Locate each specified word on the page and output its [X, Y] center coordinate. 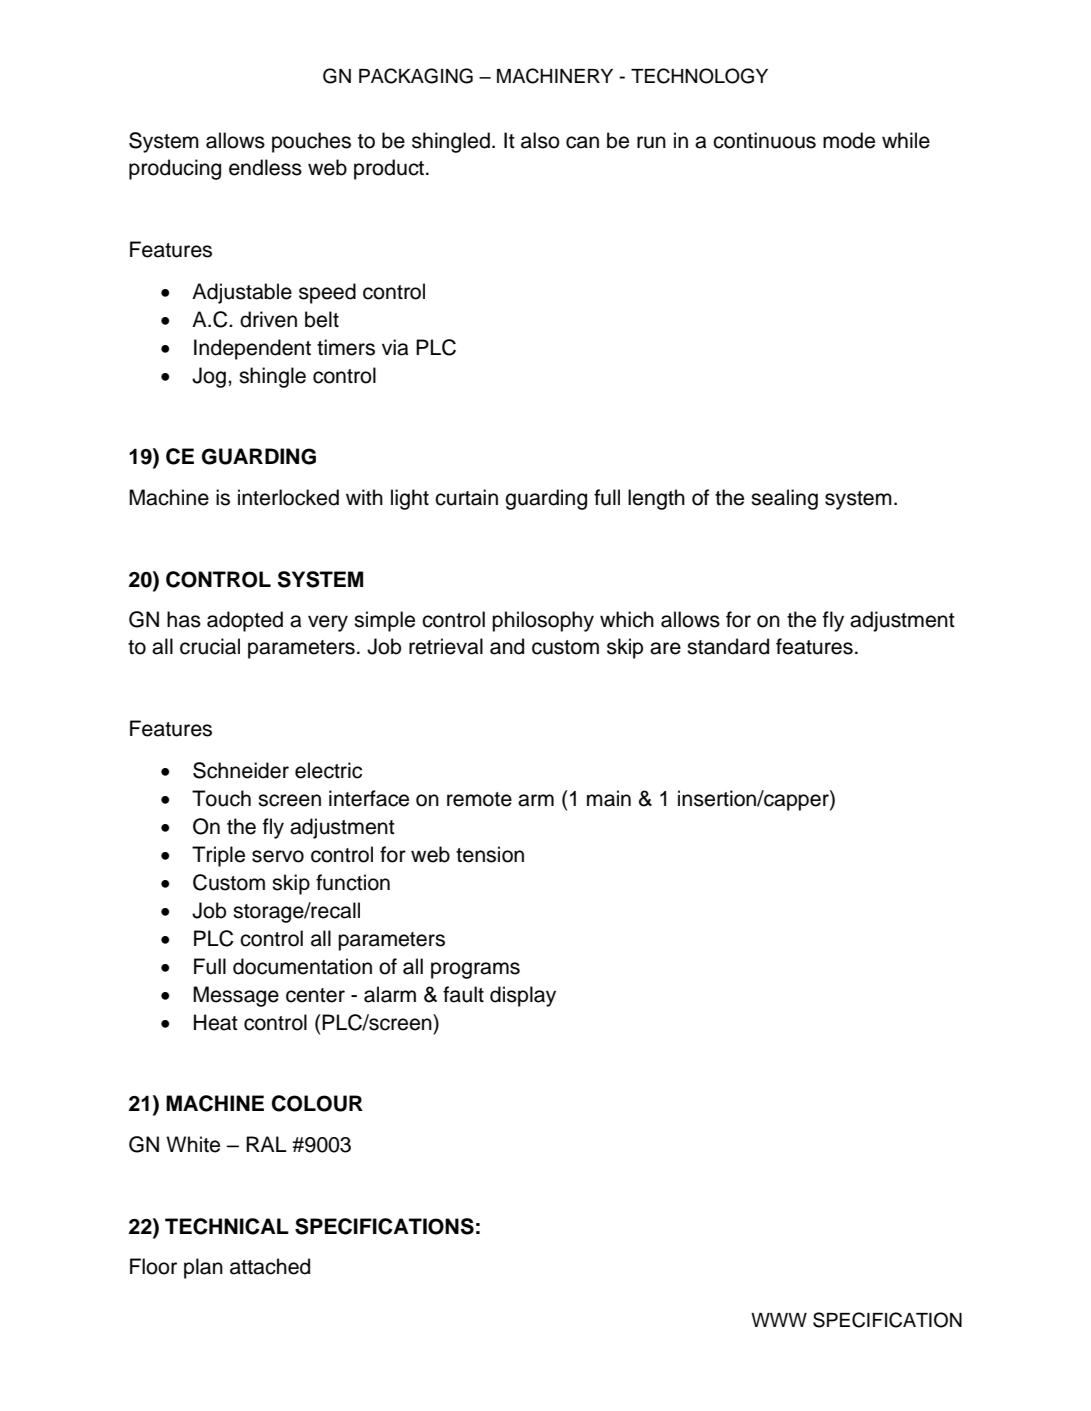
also [540, 140]
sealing [784, 499]
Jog [209, 377]
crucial [210, 646]
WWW [779, 1320]
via [395, 347]
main [609, 798]
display [523, 996]
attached [270, 1266]
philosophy [543, 621]
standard [728, 646]
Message [236, 996]
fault [463, 994]
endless [265, 167]
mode [849, 140]
